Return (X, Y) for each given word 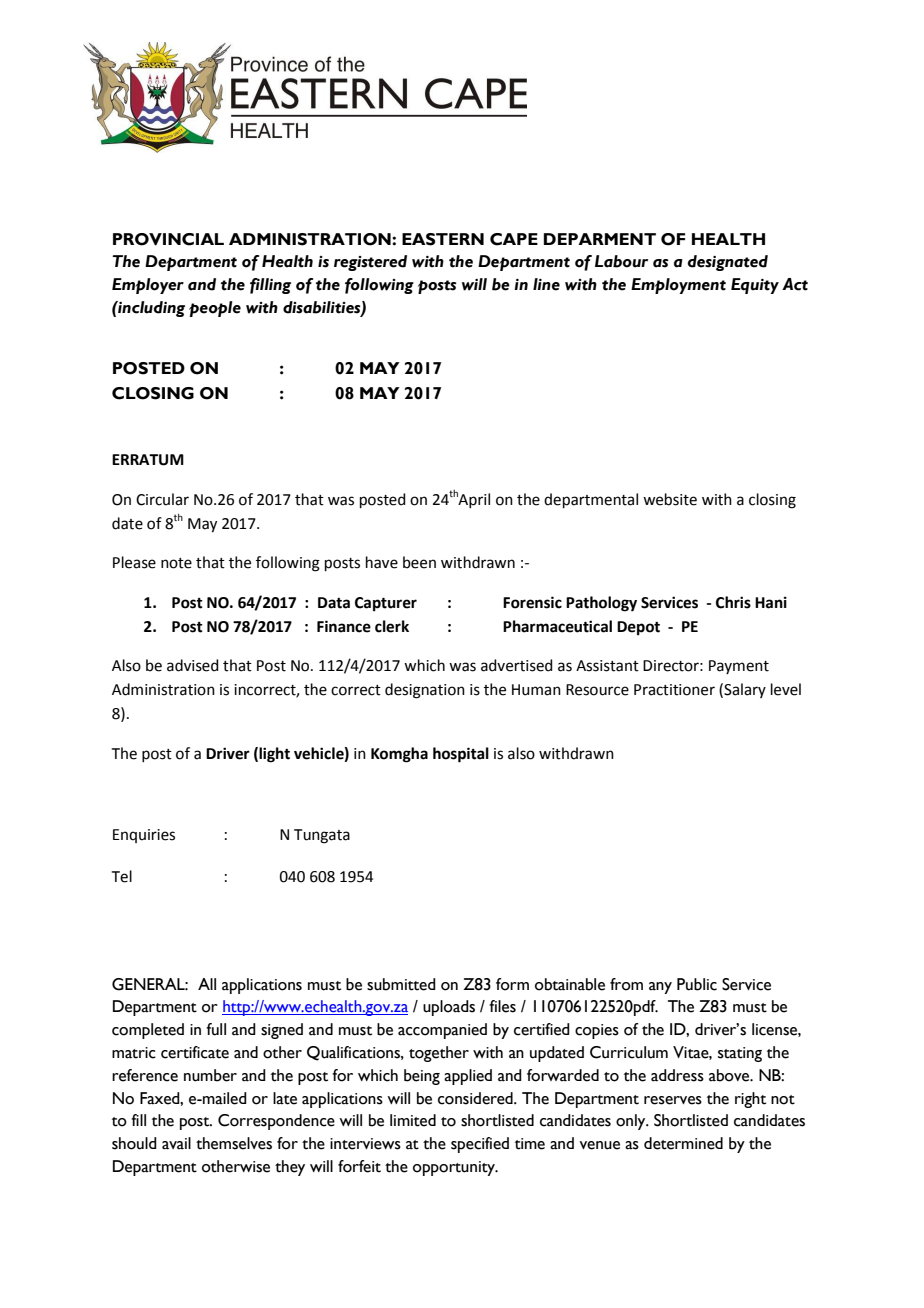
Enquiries (144, 836)
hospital (461, 755)
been (419, 562)
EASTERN (443, 239)
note (176, 563)
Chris (733, 602)
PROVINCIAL (168, 239)
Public (697, 984)
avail (176, 1143)
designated (728, 263)
